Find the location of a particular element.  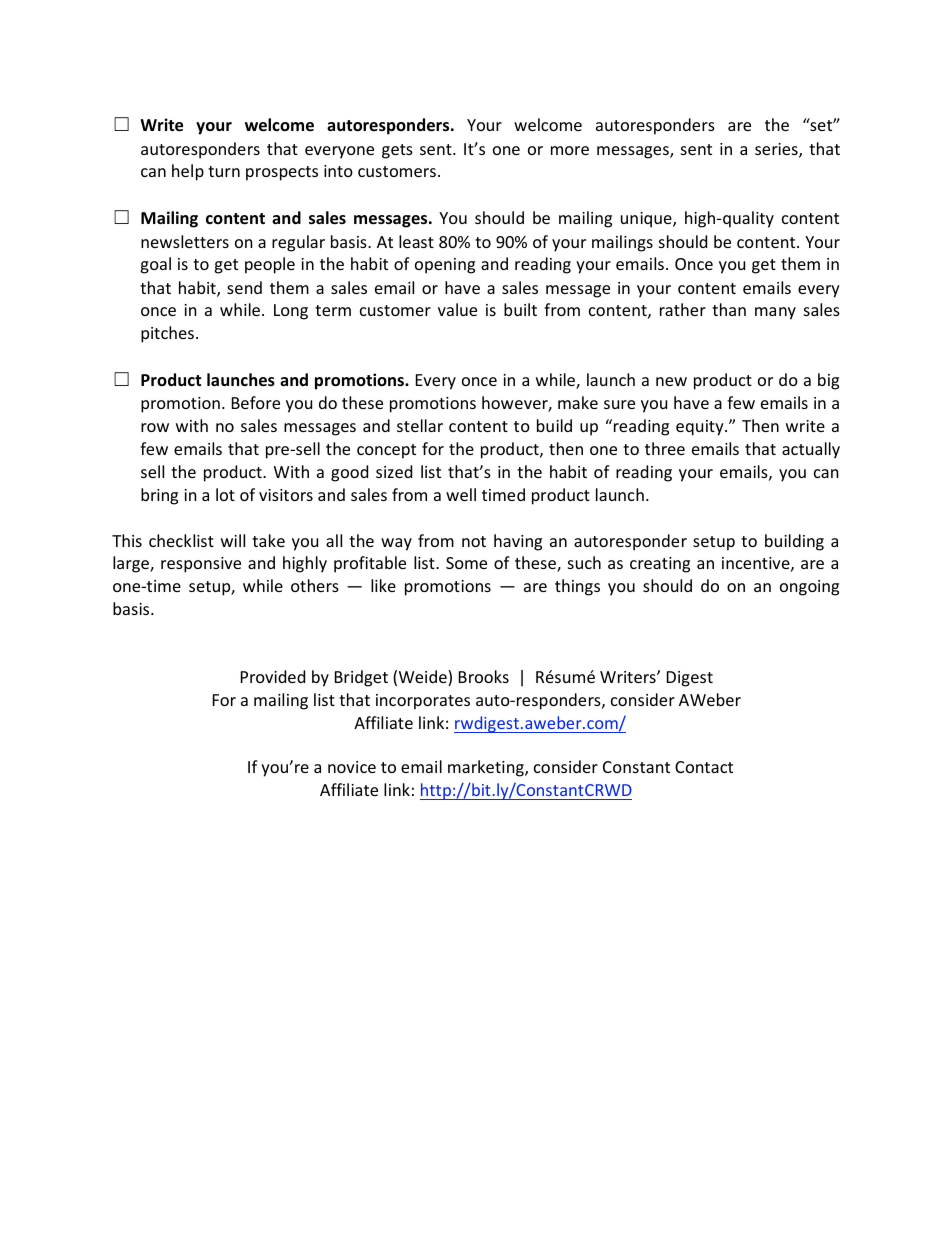

term is located at coordinates (333, 310).
